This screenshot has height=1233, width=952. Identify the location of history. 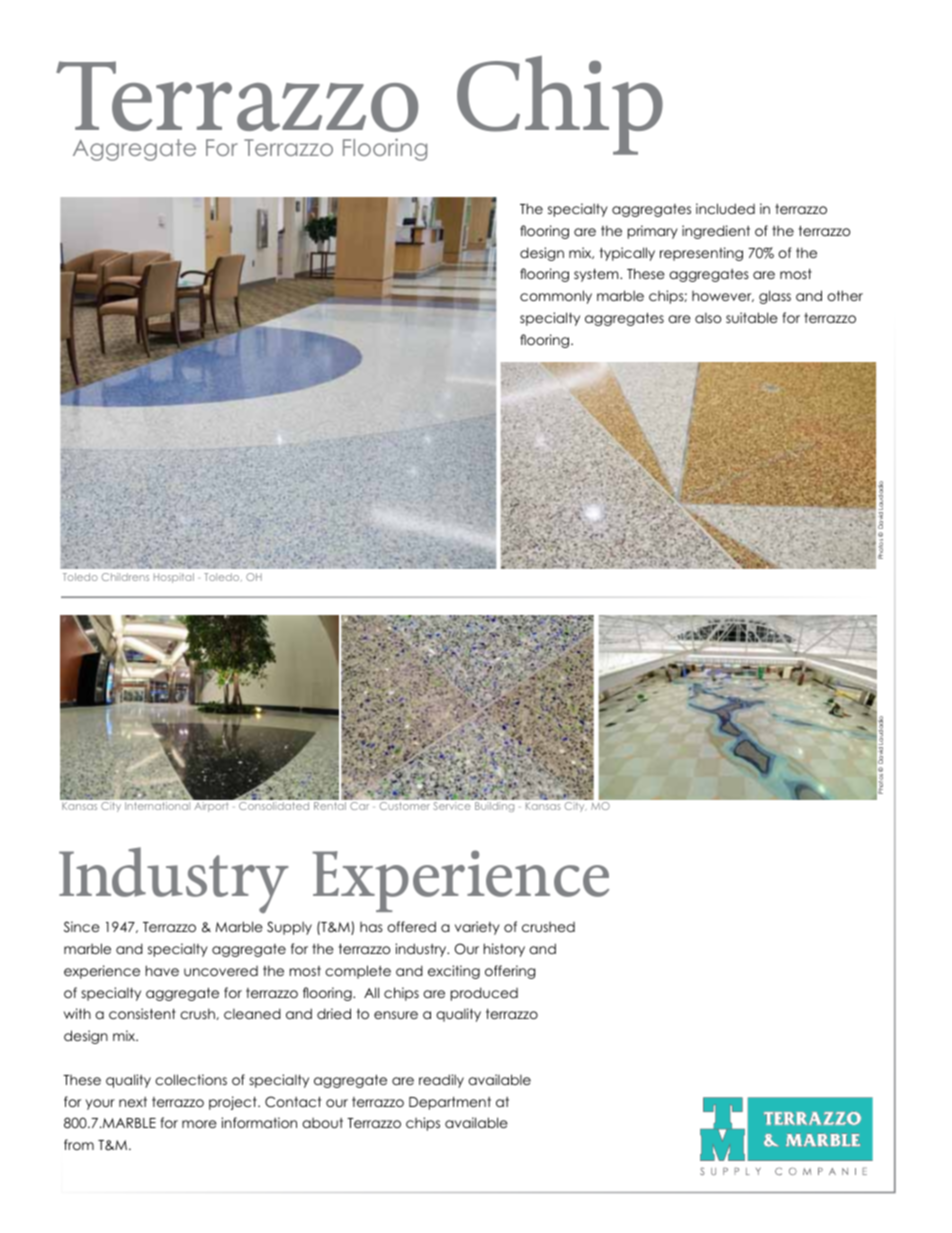
(504, 950).
